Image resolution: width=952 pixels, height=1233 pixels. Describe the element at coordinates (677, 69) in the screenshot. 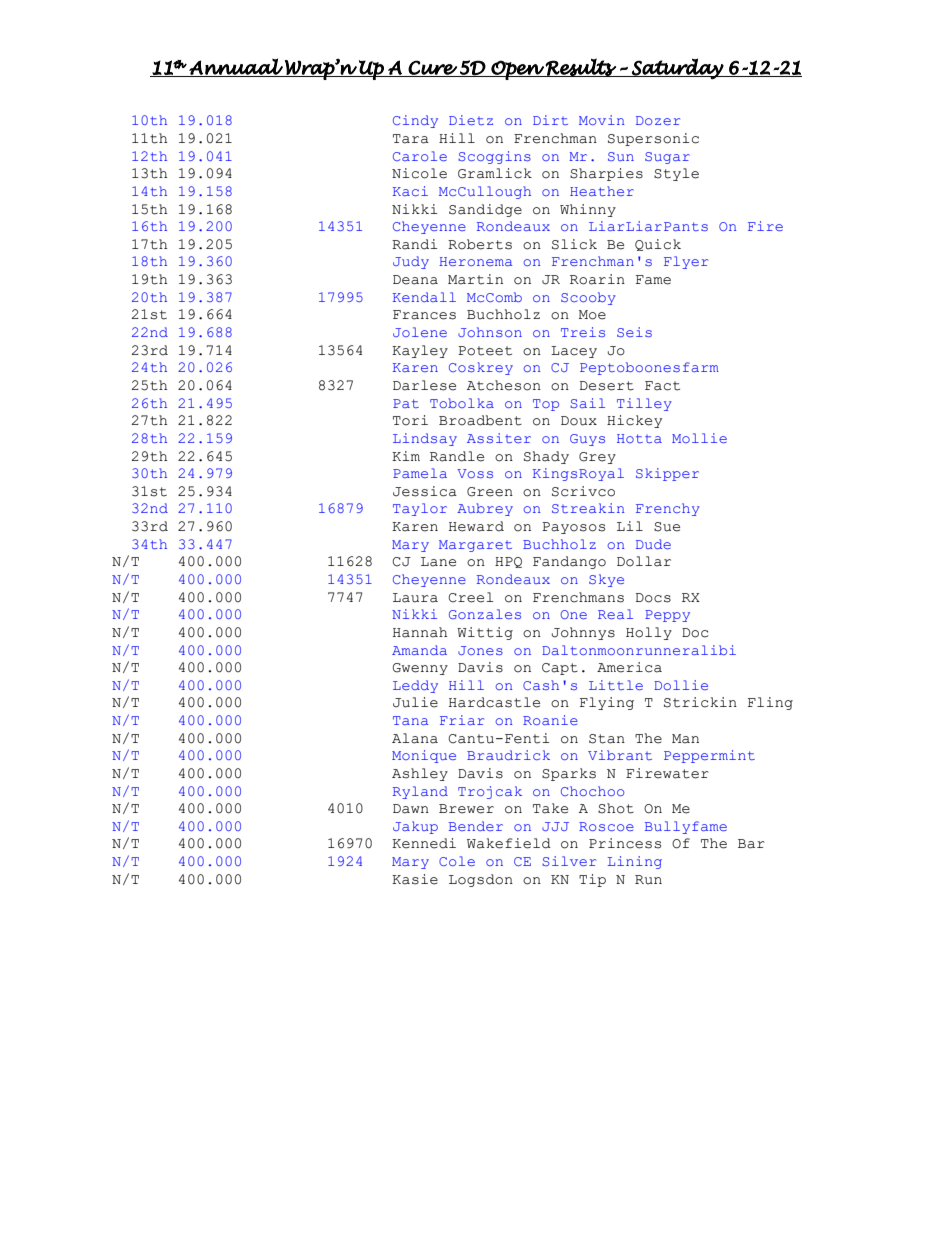

I see `Saturday` at that location.
